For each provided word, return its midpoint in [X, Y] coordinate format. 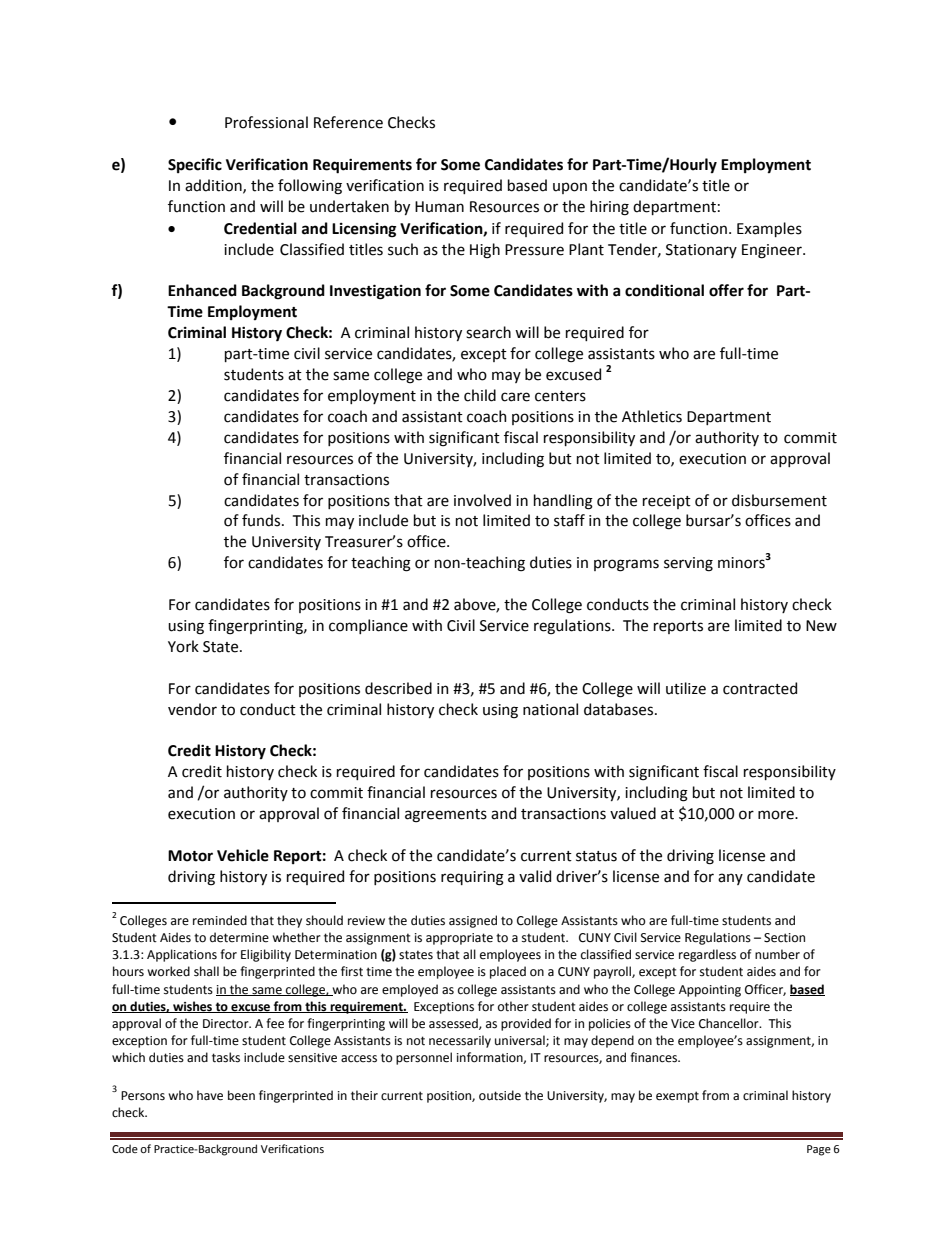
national [550, 709]
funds [262, 520]
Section [784, 938]
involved [482, 500]
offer [726, 290]
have [210, 1095]
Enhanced [202, 290]
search [488, 332]
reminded [220, 920]
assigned [473, 921]
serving [688, 564]
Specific [195, 165]
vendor [192, 709]
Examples [769, 229]
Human [439, 207]
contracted [760, 688]
